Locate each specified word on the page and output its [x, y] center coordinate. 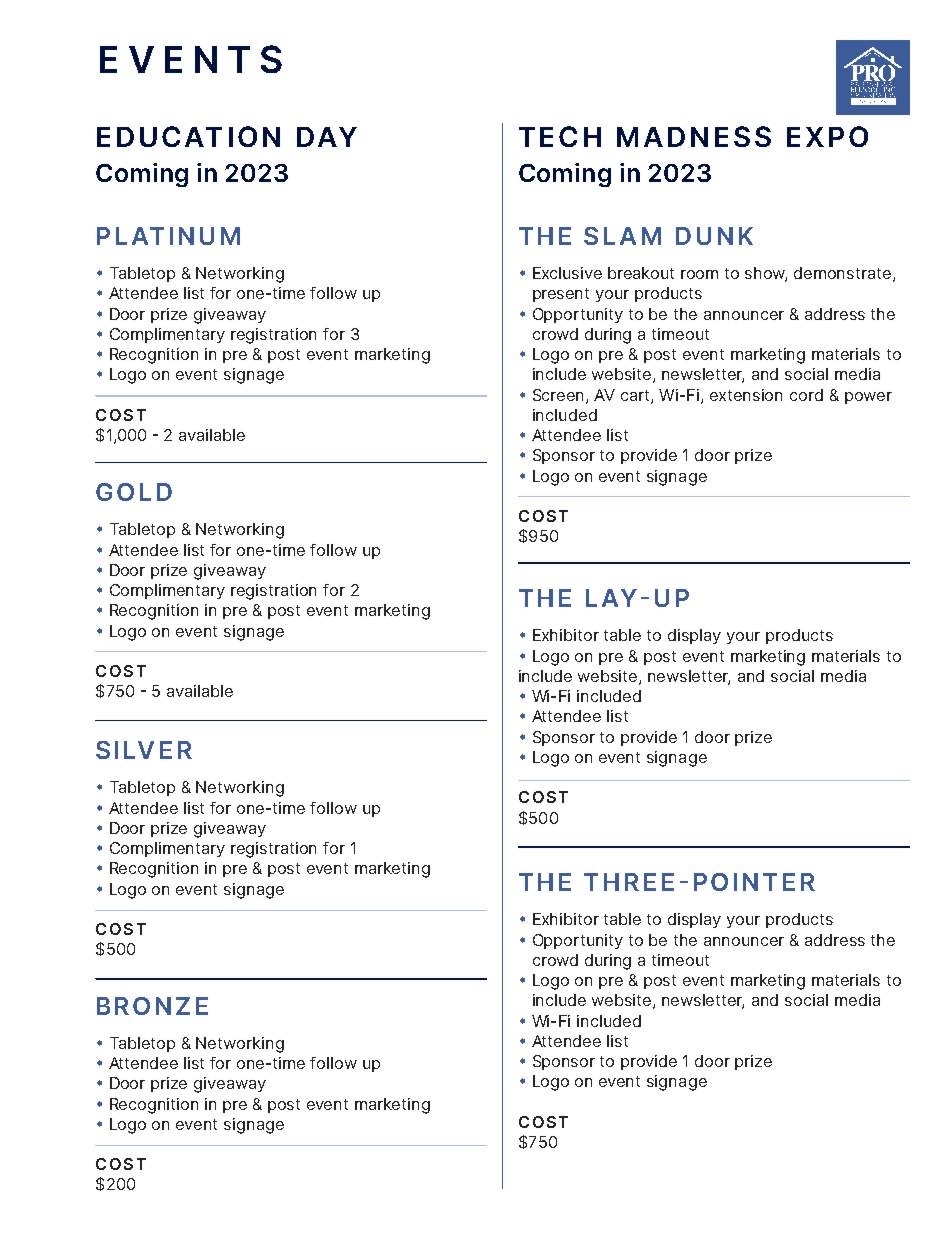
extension [746, 395]
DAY [327, 137]
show [766, 274]
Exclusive [567, 273]
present [561, 295]
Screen [560, 396]
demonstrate [844, 274]
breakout [641, 273]
